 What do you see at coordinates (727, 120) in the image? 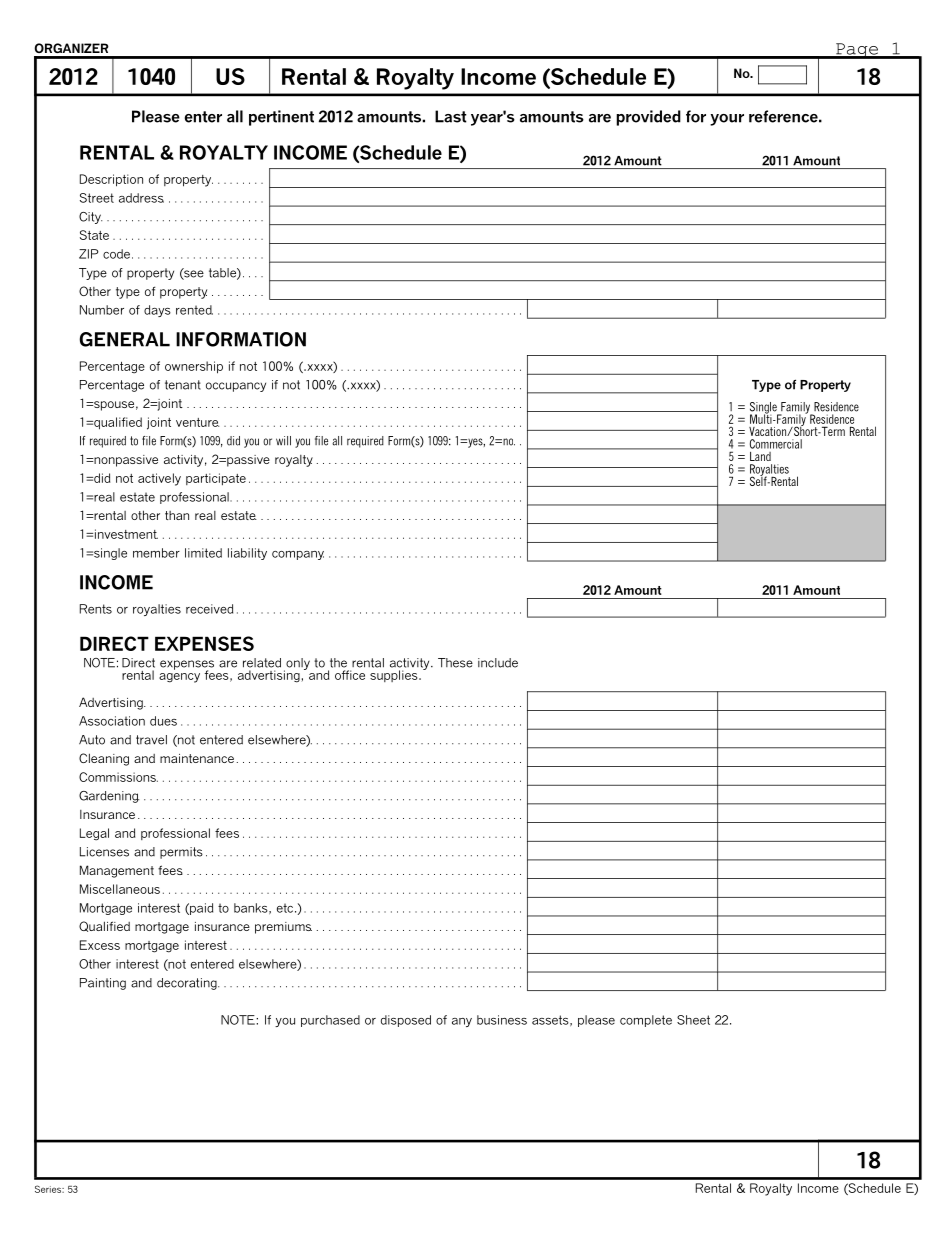
I see `your` at bounding box center [727, 120].
